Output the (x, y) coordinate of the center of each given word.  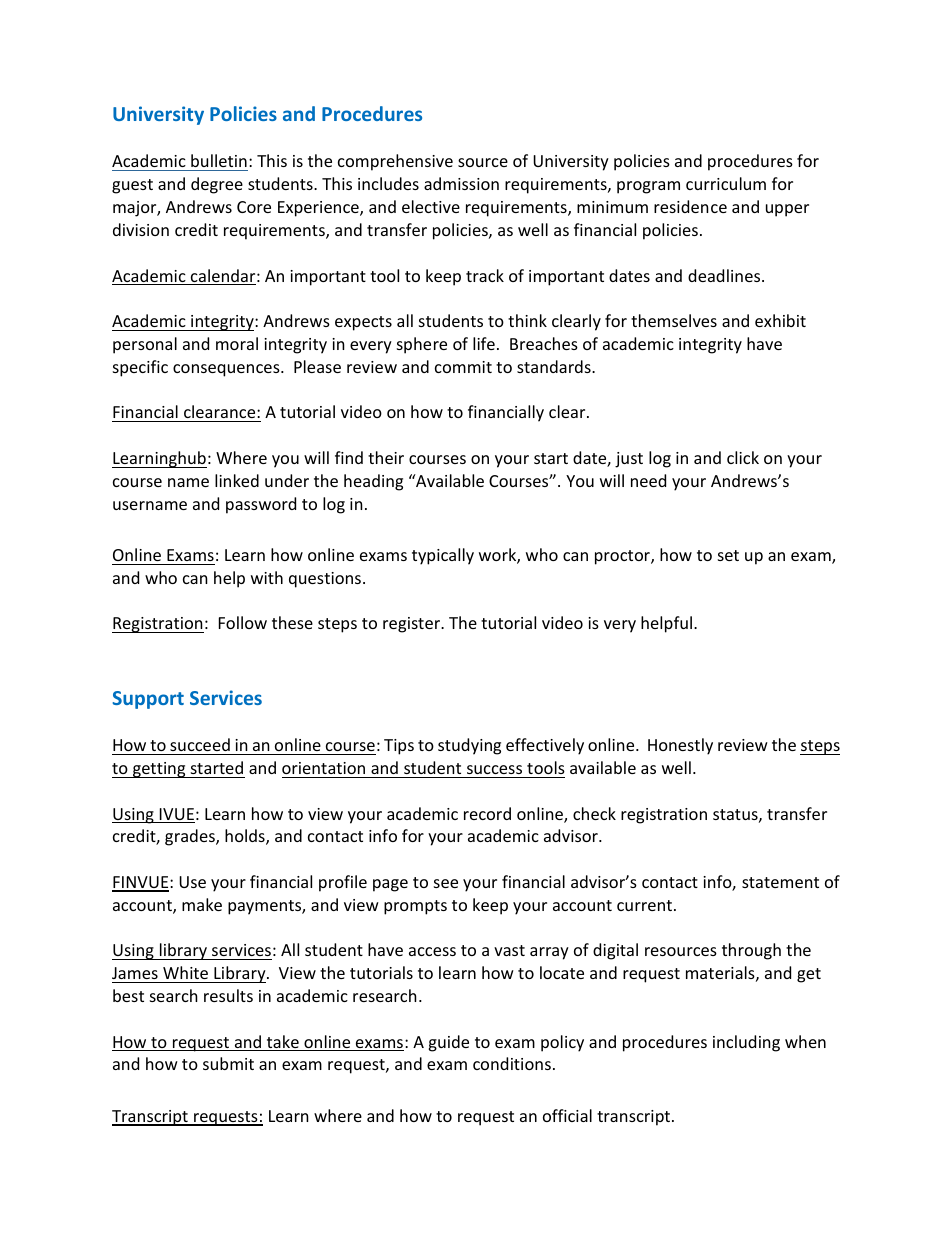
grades (191, 837)
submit (228, 1063)
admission (461, 183)
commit (463, 367)
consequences (227, 370)
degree (217, 185)
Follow (243, 622)
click (743, 457)
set (728, 555)
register (412, 625)
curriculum (726, 183)
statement (780, 882)
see (446, 883)
